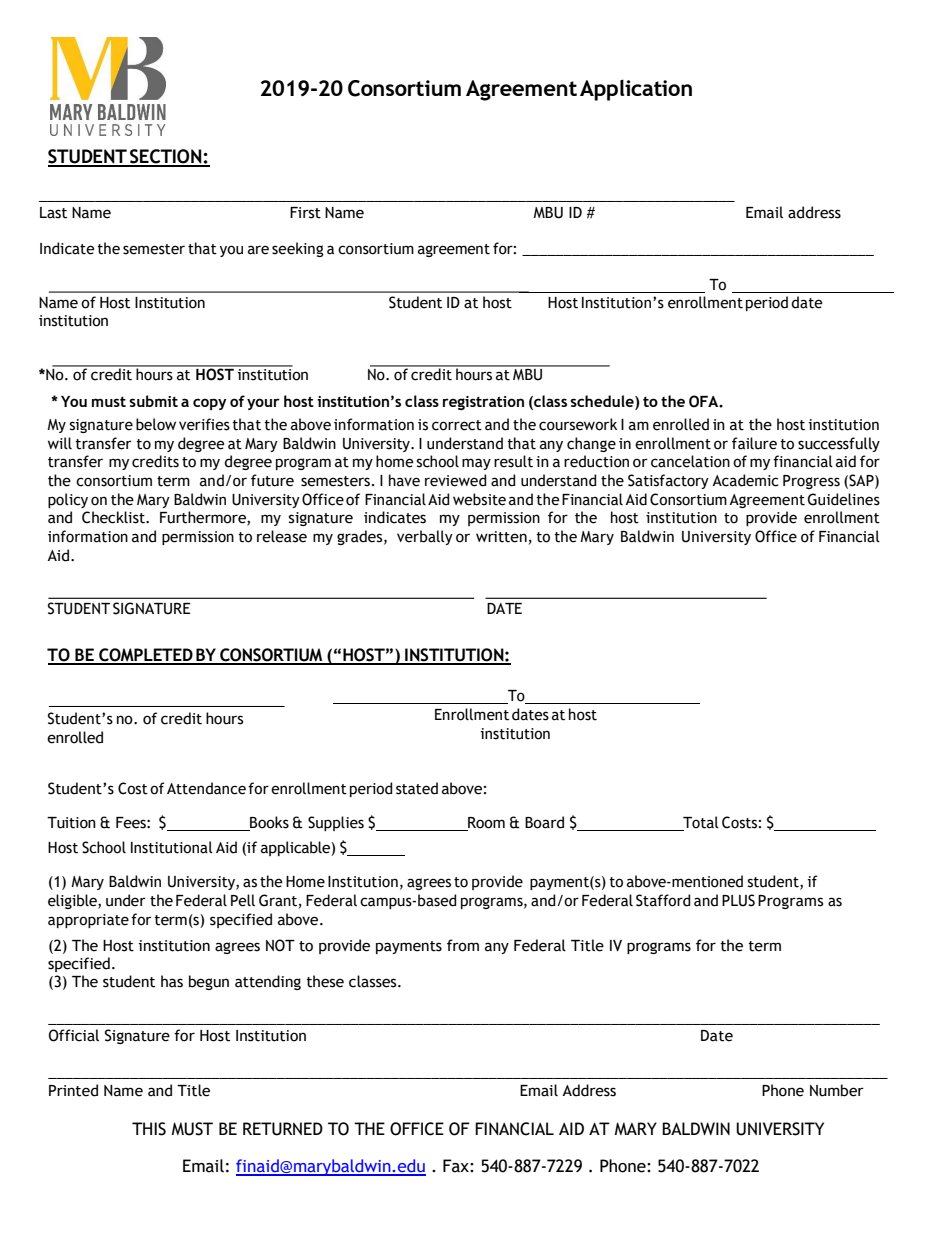 Image resolution: width=952 pixels, height=1233 pixels. I want to click on Attendance, so click(206, 788).
